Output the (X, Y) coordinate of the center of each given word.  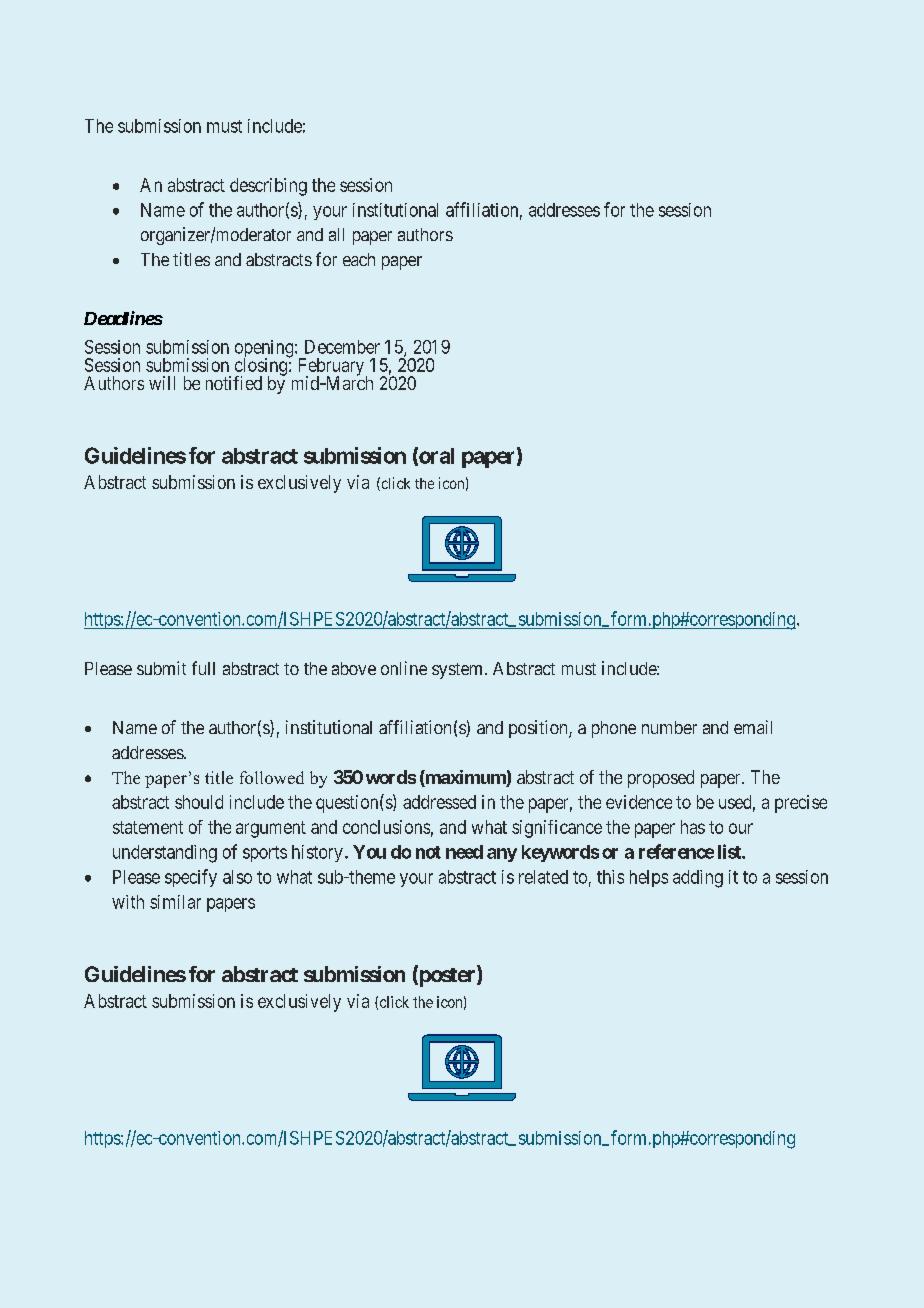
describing (268, 187)
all (336, 234)
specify (191, 878)
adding (698, 879)
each (359, 259)
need (464, 852)
